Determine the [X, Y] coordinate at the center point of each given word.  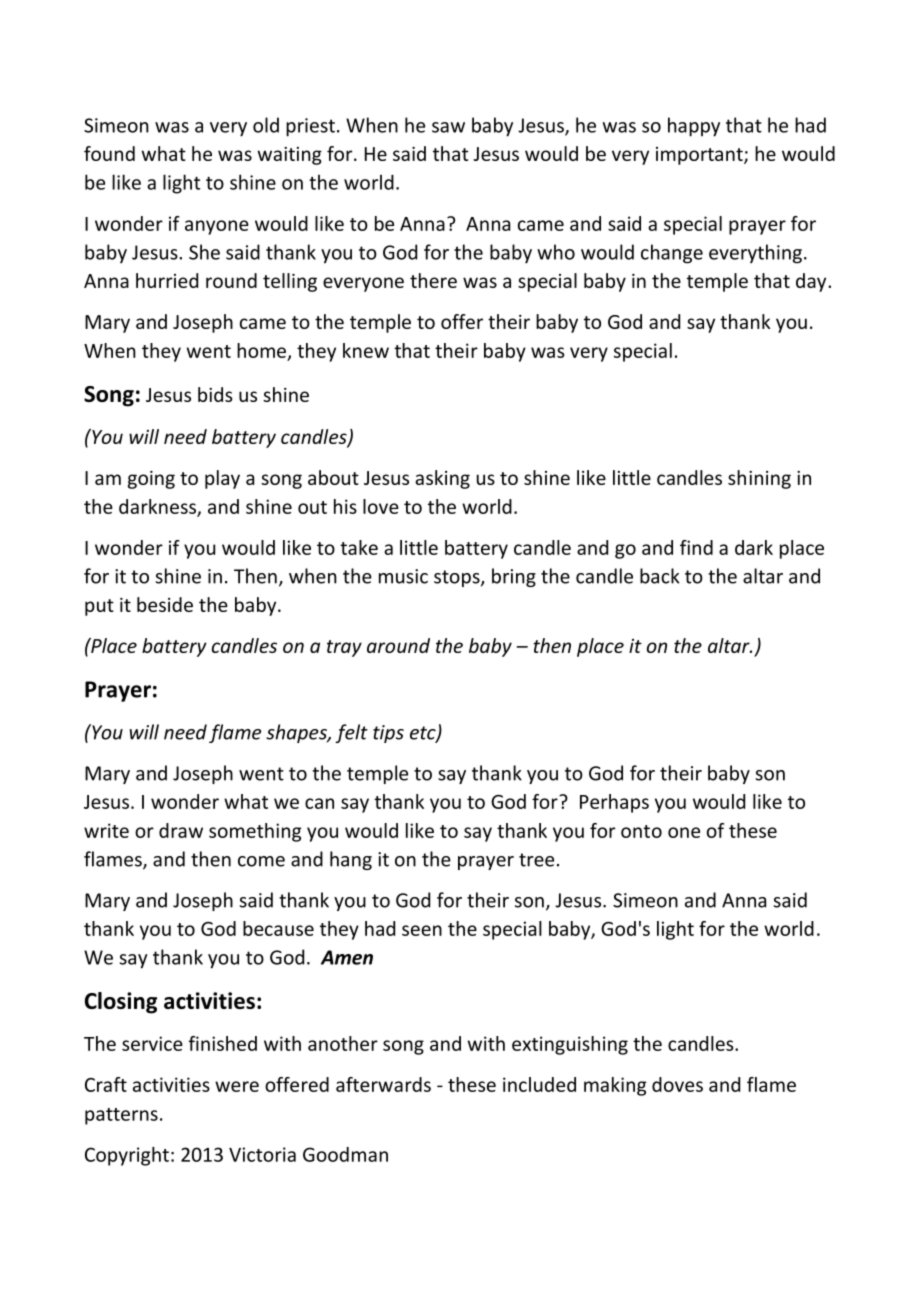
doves [677, 1084]
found [109, 153]
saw [448, 127]
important [700, 156]
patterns [121, 1116]
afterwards [383, 1084]
